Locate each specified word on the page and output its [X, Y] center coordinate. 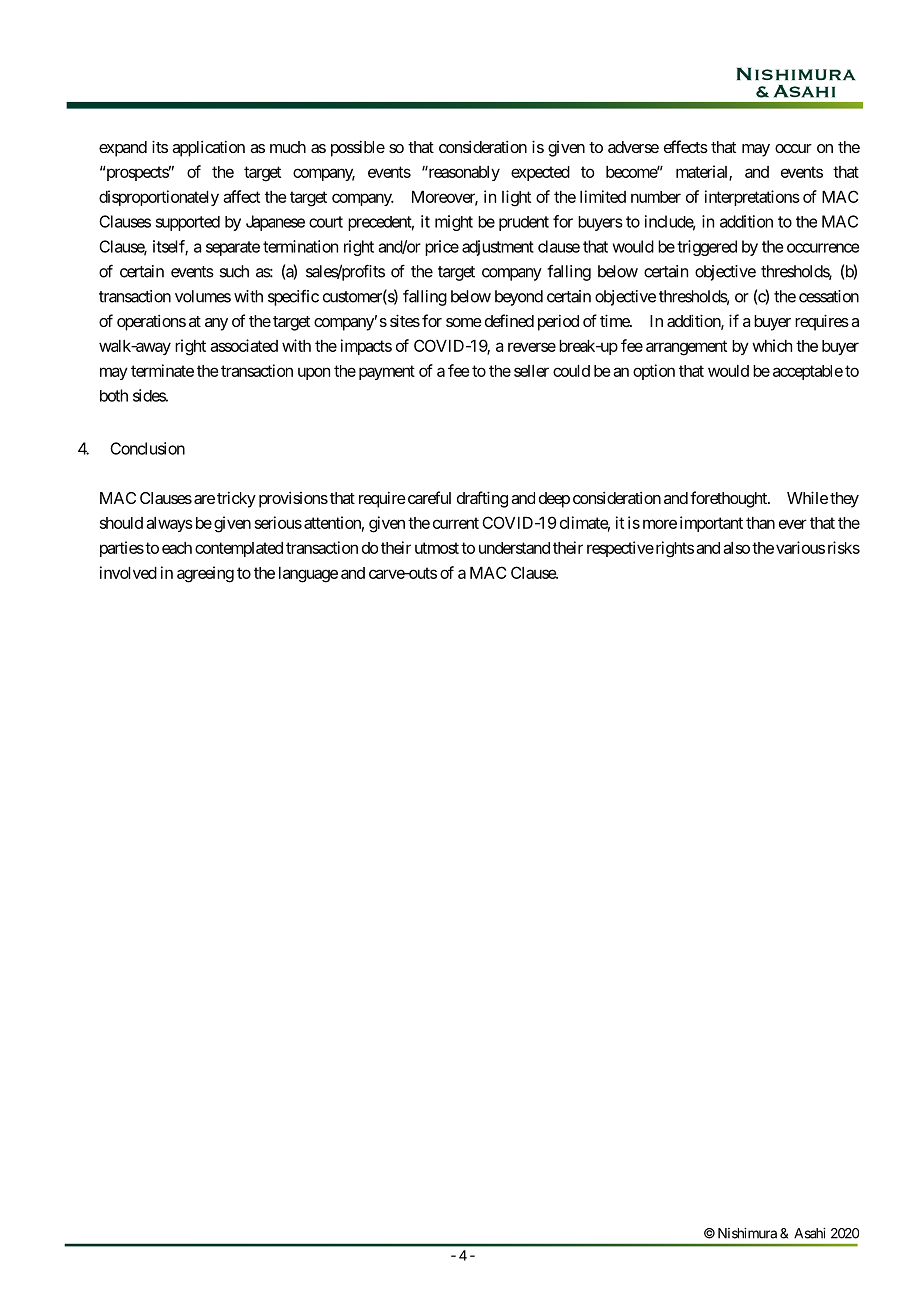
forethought [729, 499]
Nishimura [747, 1233]
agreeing [205, 574]
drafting [482, 499]
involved [128, 572]
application [208, 148]
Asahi [810, 1233]
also [736, 548]
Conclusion [147, 448]
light [516, 198]
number [656, 197]
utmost [437, 548]
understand [514, 548]
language [308, 575]
